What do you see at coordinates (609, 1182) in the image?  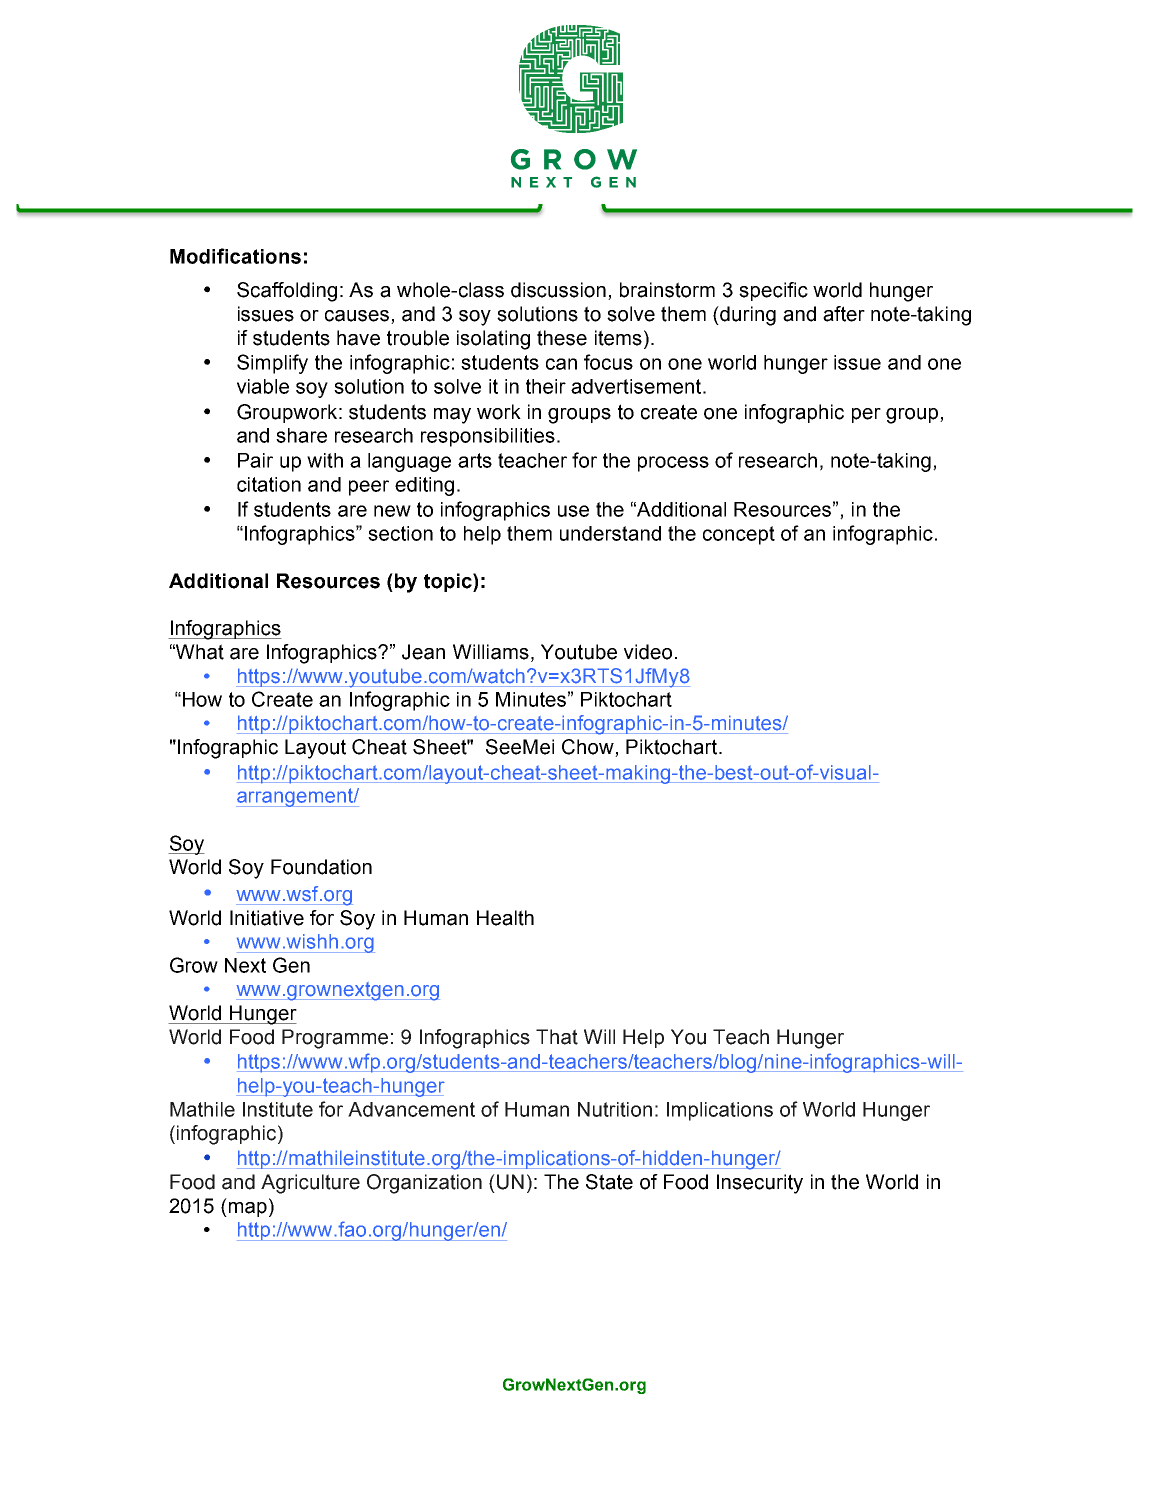 I see `State` at bounding box center [609, 1182].
